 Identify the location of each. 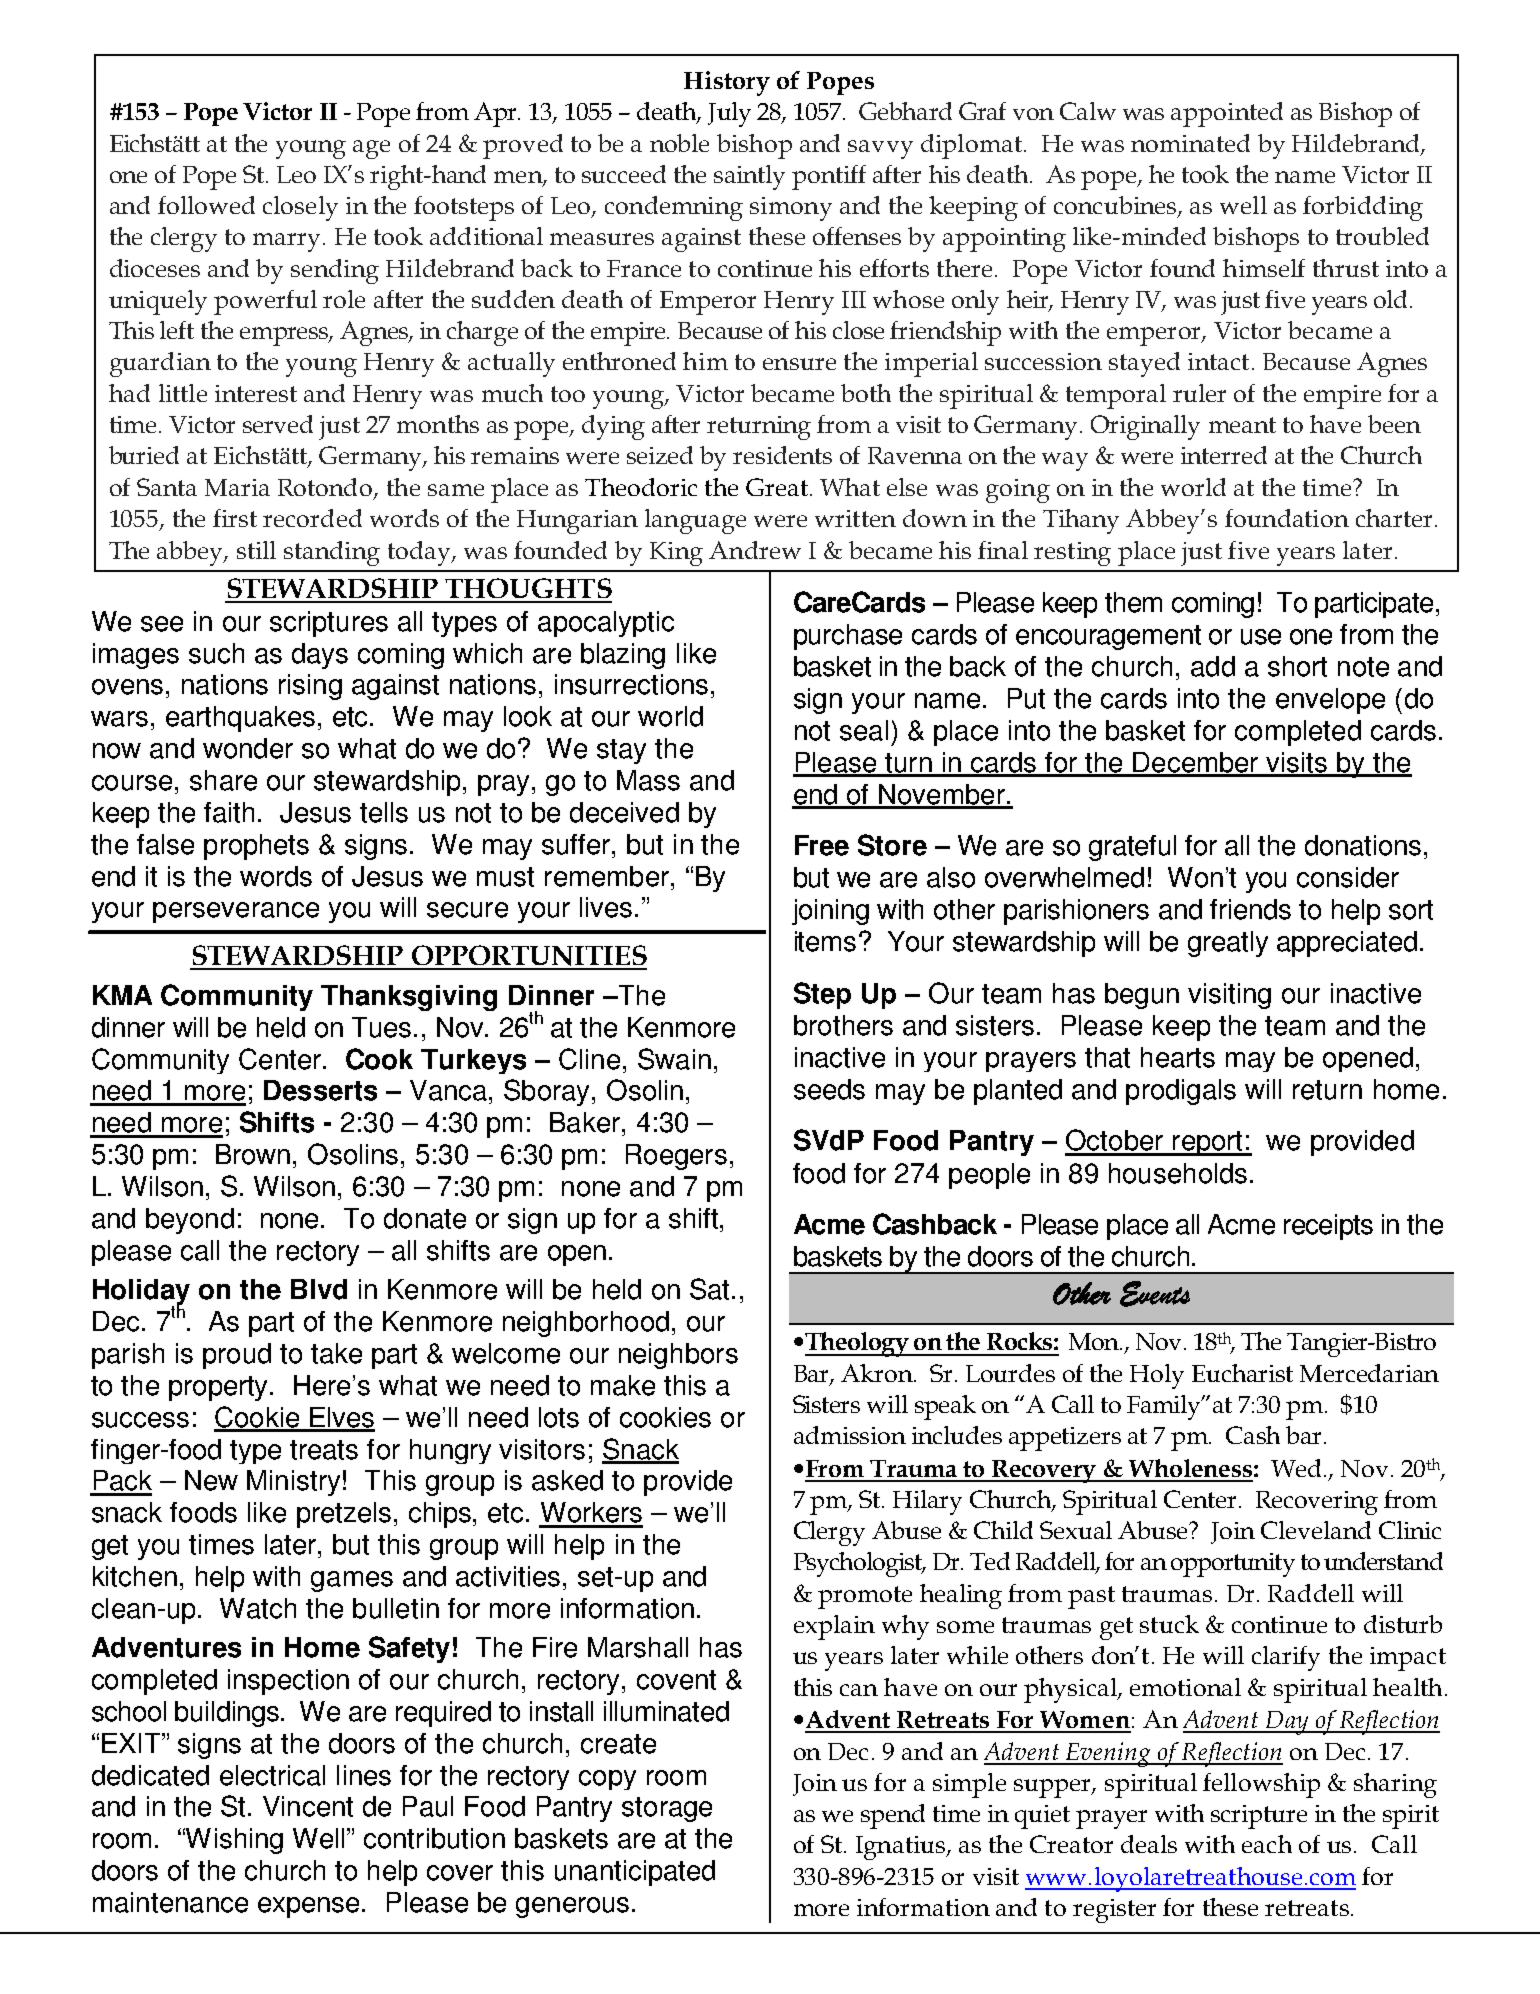
(1267, 1844).
